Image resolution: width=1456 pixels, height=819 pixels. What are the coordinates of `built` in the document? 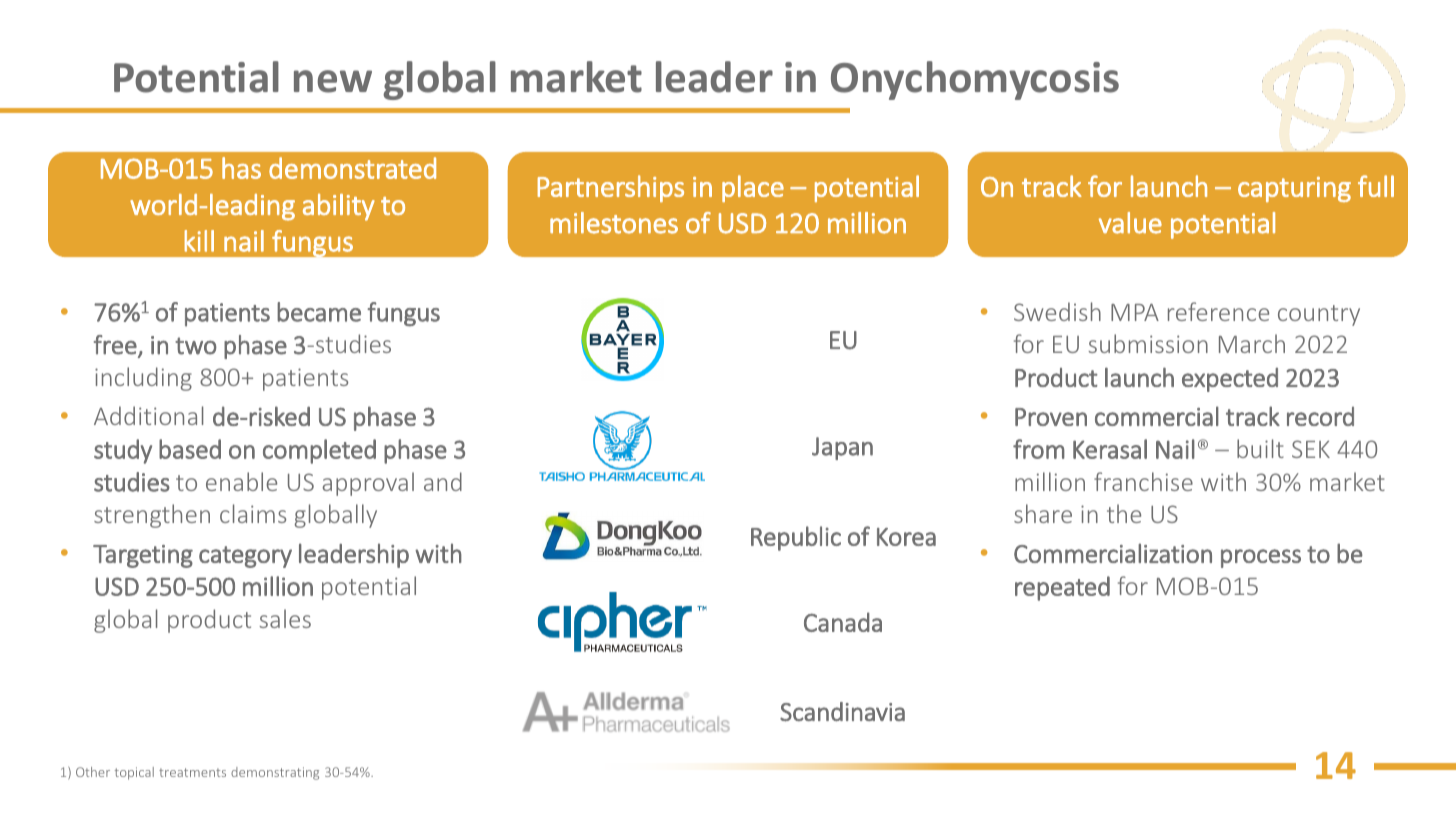 It's located at (1260, 448).
